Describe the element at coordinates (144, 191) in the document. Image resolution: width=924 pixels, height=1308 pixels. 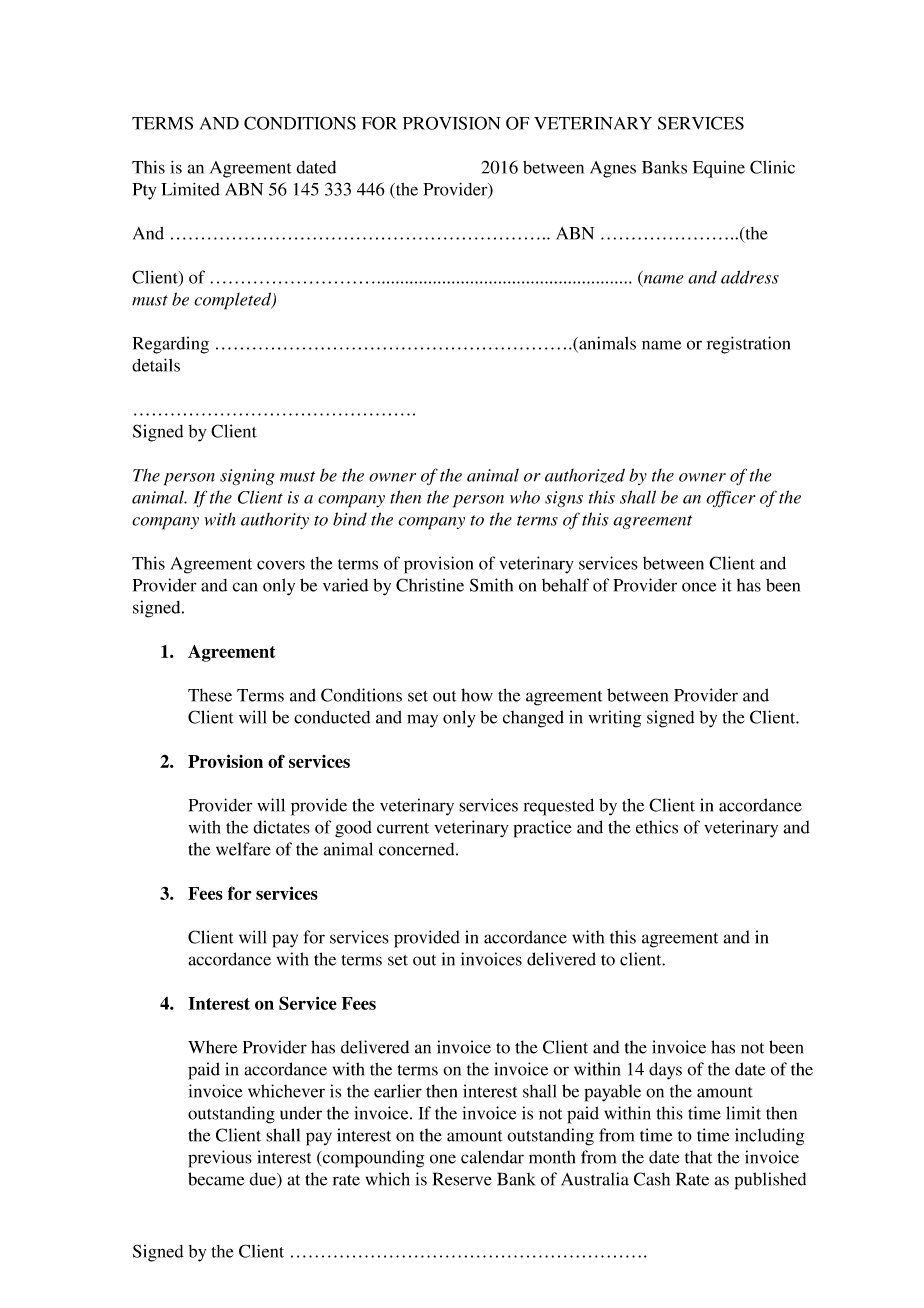
I see `Pty` at that location.
